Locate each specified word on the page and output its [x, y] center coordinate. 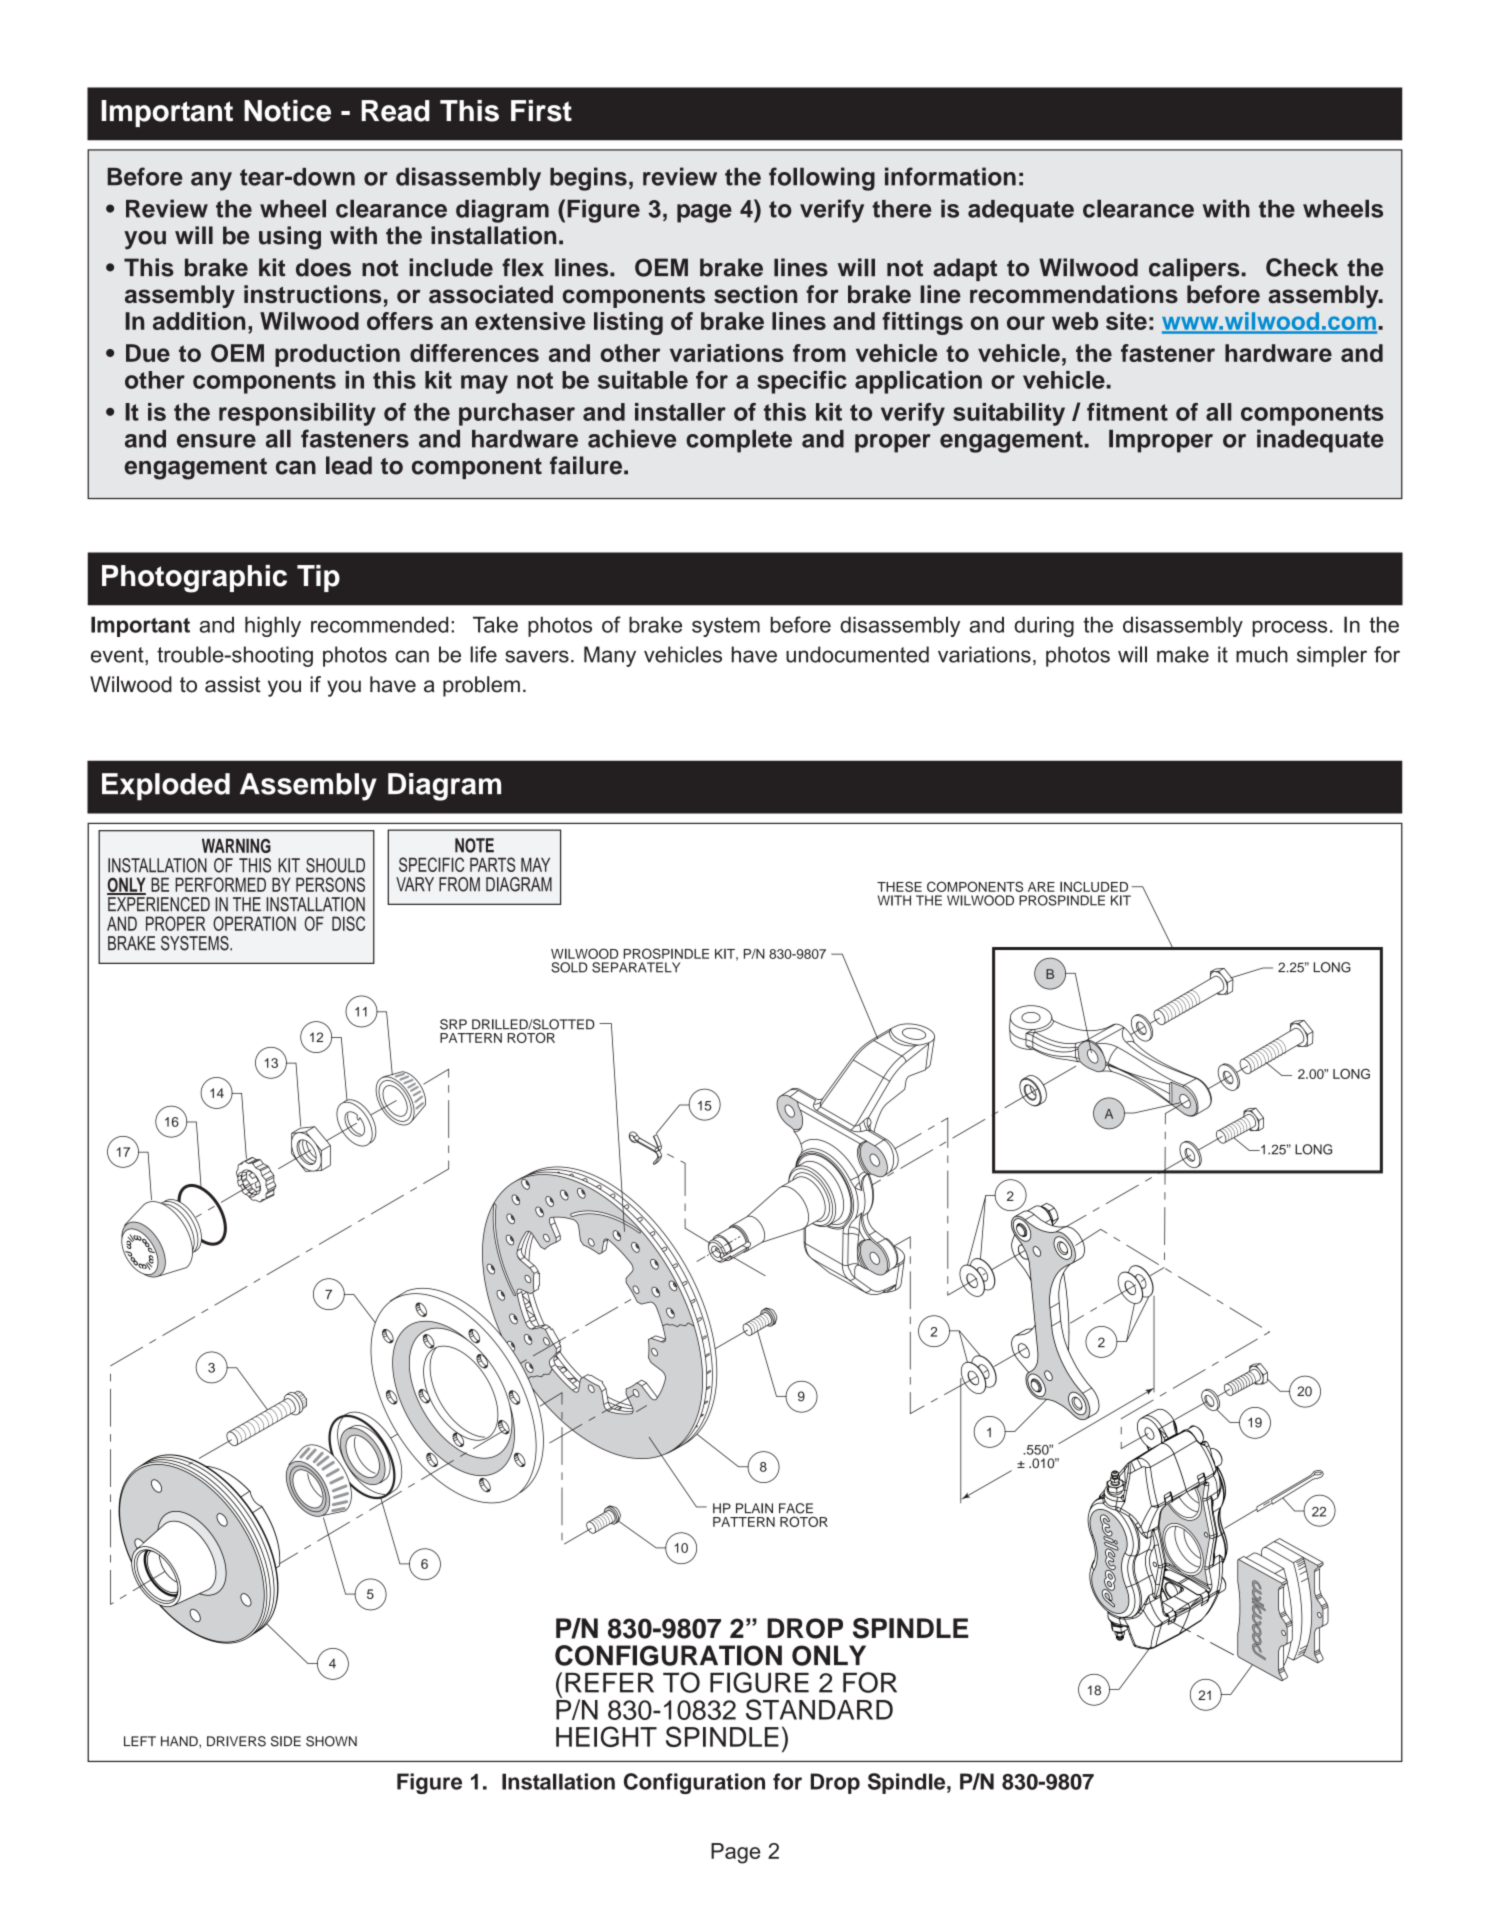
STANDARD [819, 1709]
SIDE [286, 1741]
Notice [287, 111]
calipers [1195, 269]
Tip [318, 578]
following [822, 179]
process [1289, 629]
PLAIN [754, 1508]
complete [739, 441]
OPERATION [254, 923]
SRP [453, 1024]
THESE [899, 886]
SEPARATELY [636, 967]
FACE [796, 1508]
